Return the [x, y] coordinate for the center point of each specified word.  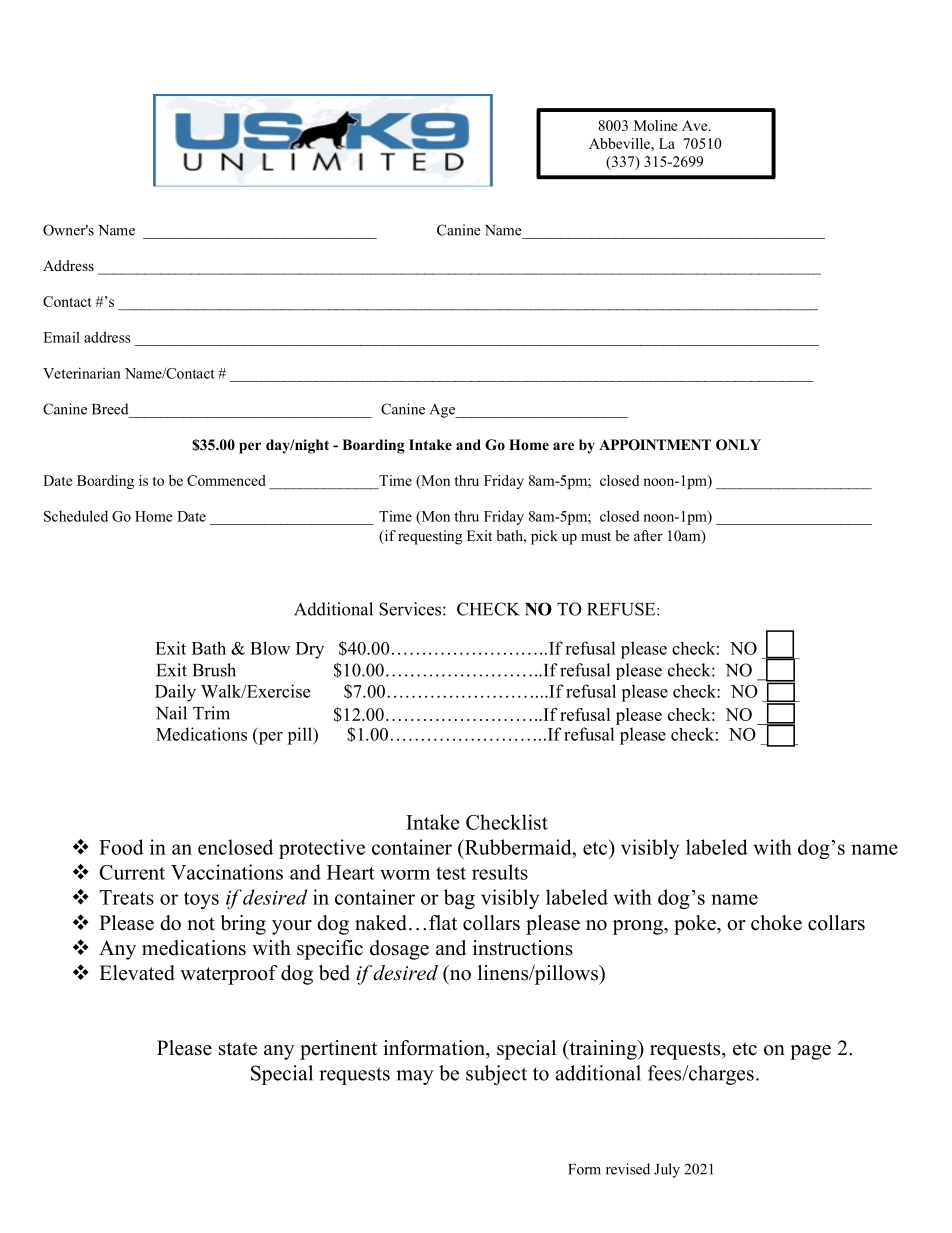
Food [121, 847]
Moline [655, 125]
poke [696, 925]
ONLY [738, 445]
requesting [430, 537]
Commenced [226, 480]
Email [61, 337]
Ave [696, 125]
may [415, 1077]
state [238, 1049]
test [451, 873]
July [667, 1170]
